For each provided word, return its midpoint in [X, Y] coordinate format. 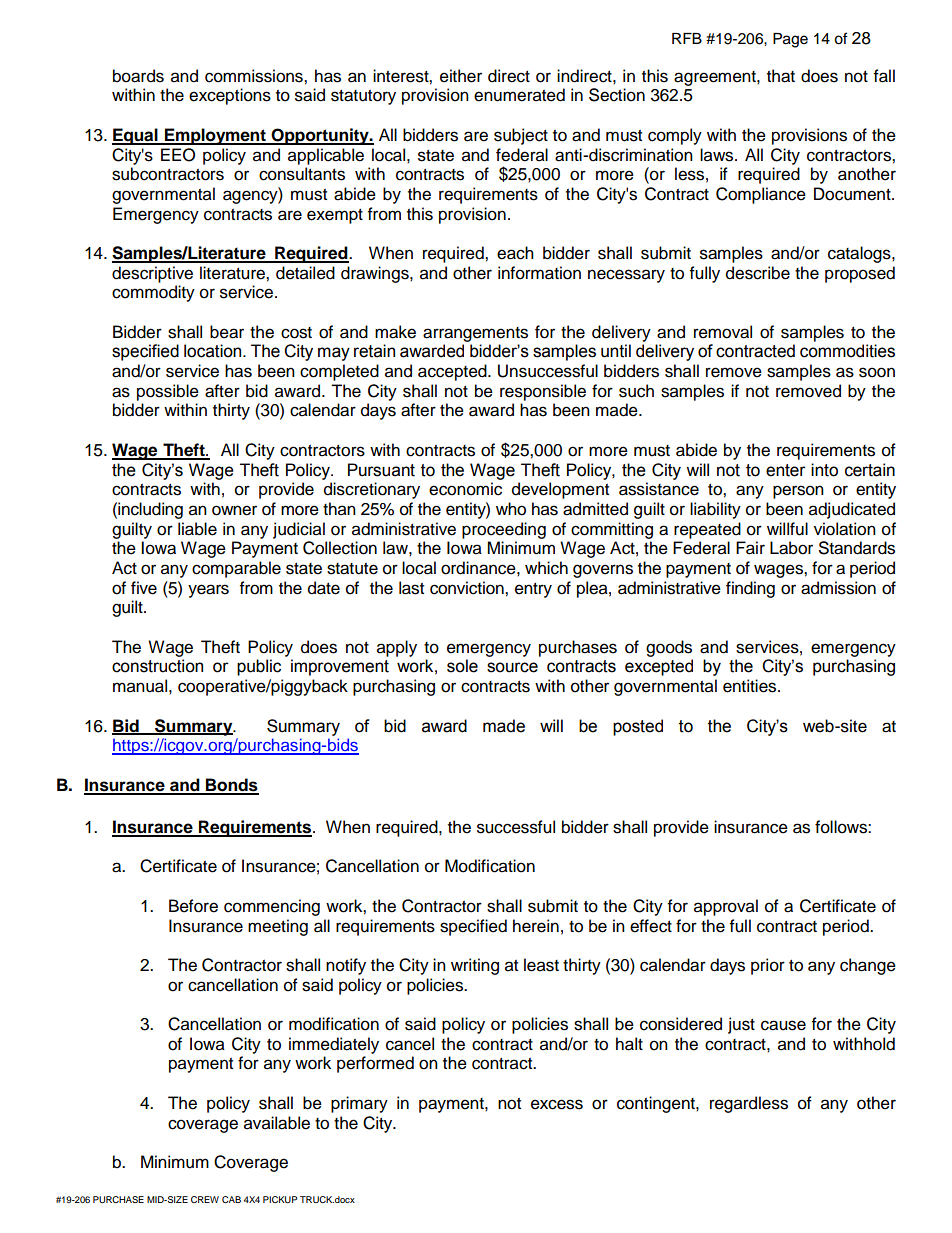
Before [193, 906]
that [781, 76]
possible [168, 392]
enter [786, 470]
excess [557, 1104]
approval [726, 907]
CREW [205, 1199]
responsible [543, 392]
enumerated [519, 95]
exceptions [230, 96]
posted [638, 727]
